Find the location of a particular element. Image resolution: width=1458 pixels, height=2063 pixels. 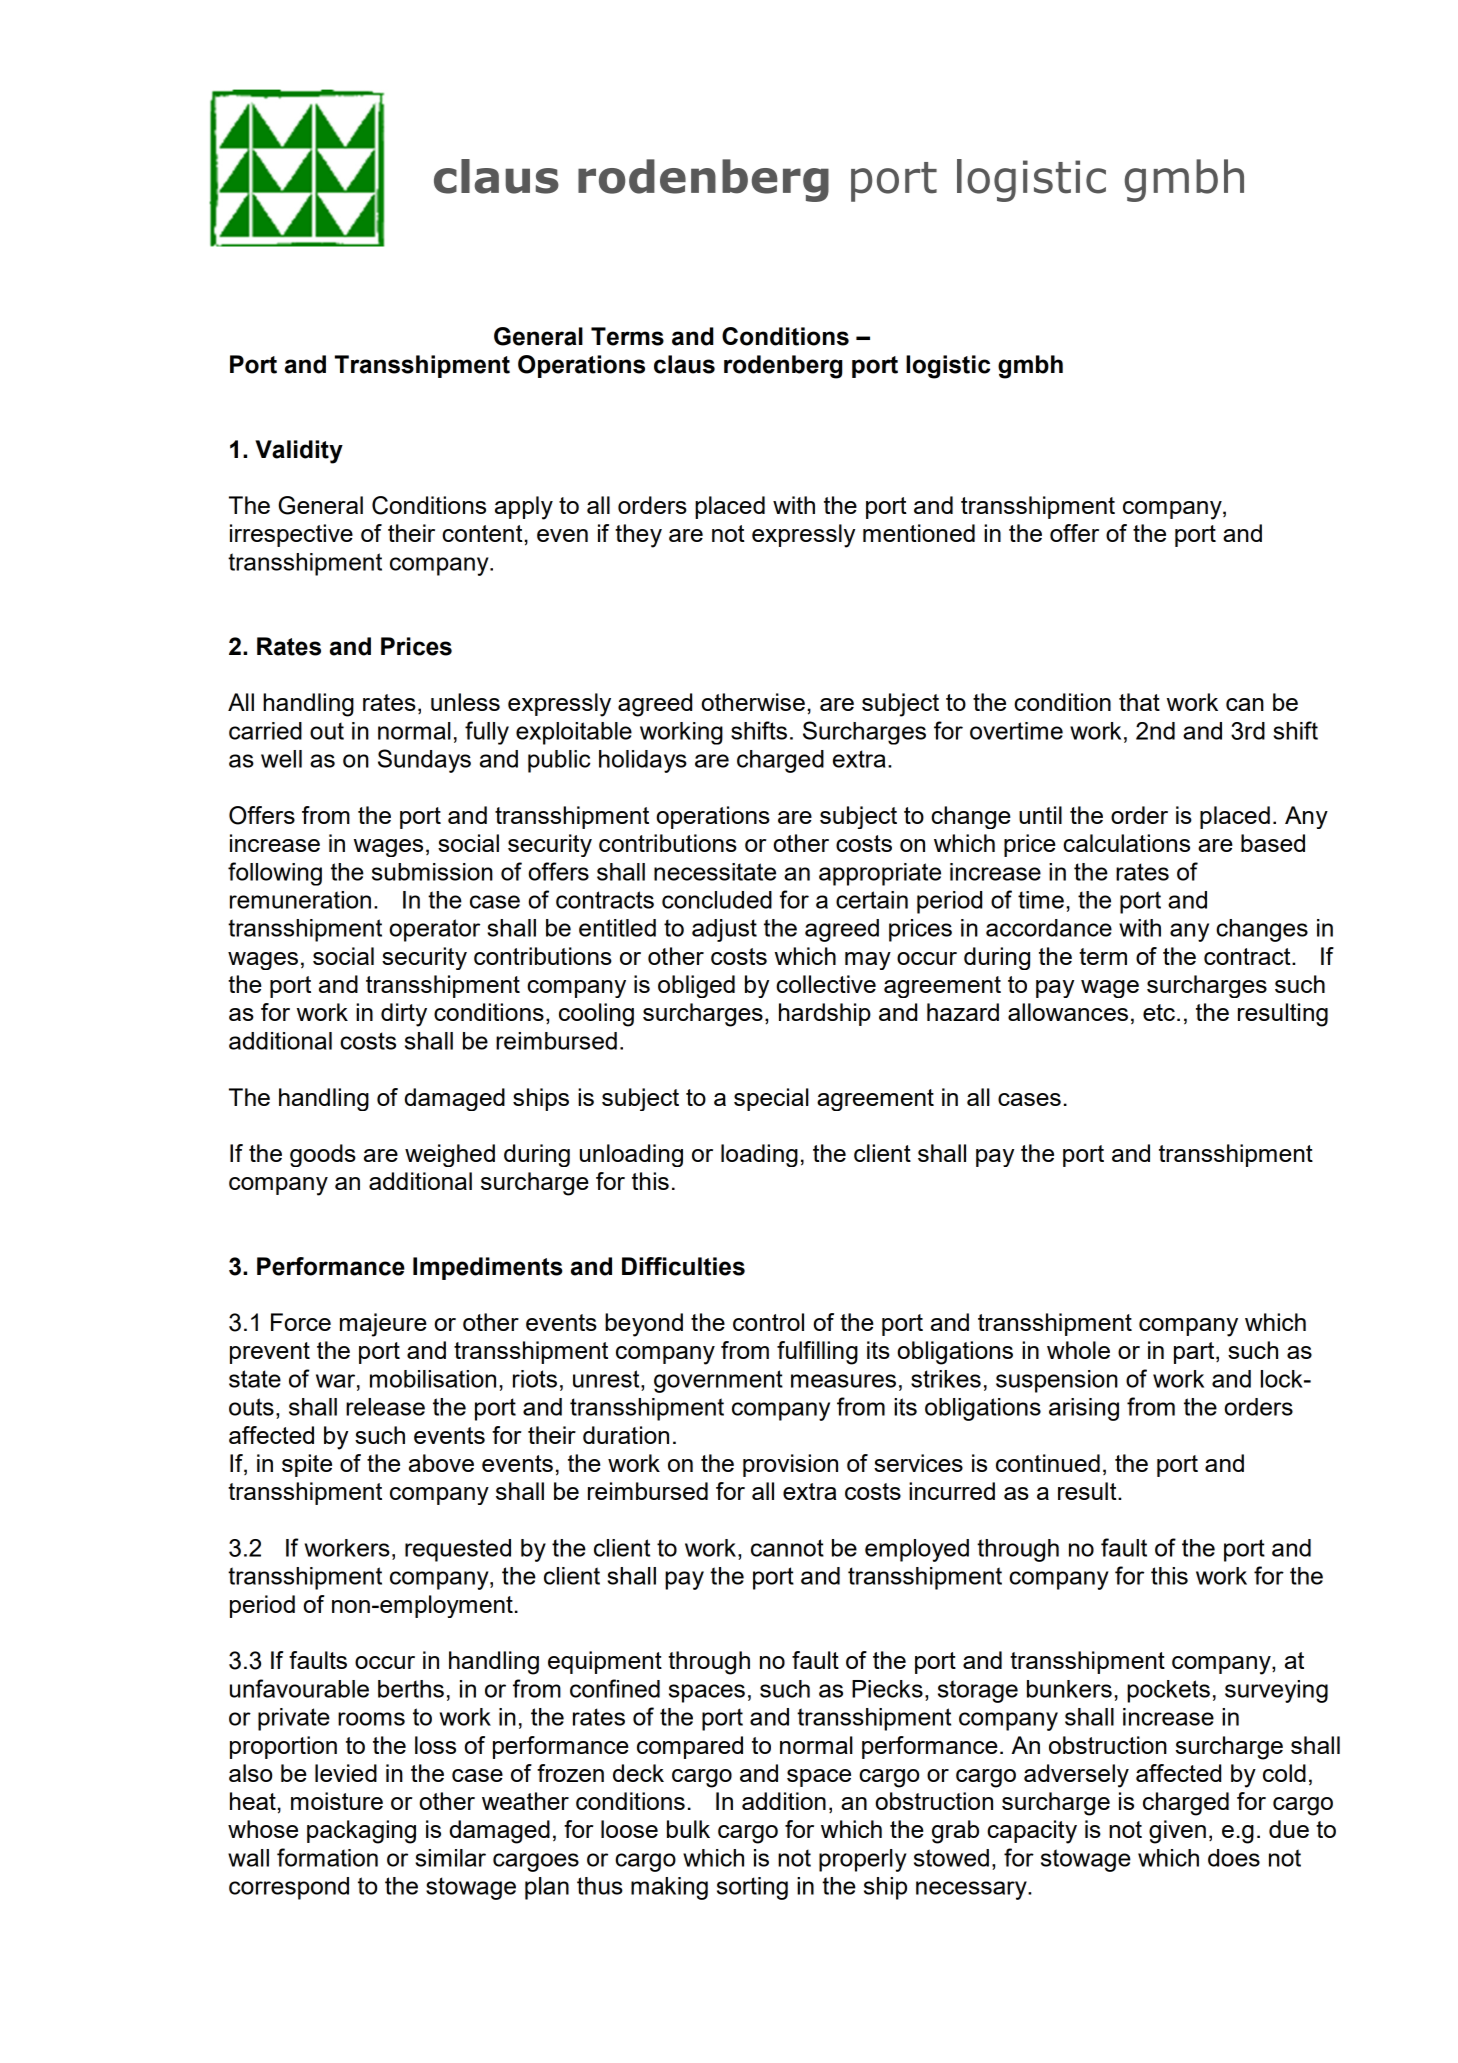

goods is located at coordinates (323, 1155).
